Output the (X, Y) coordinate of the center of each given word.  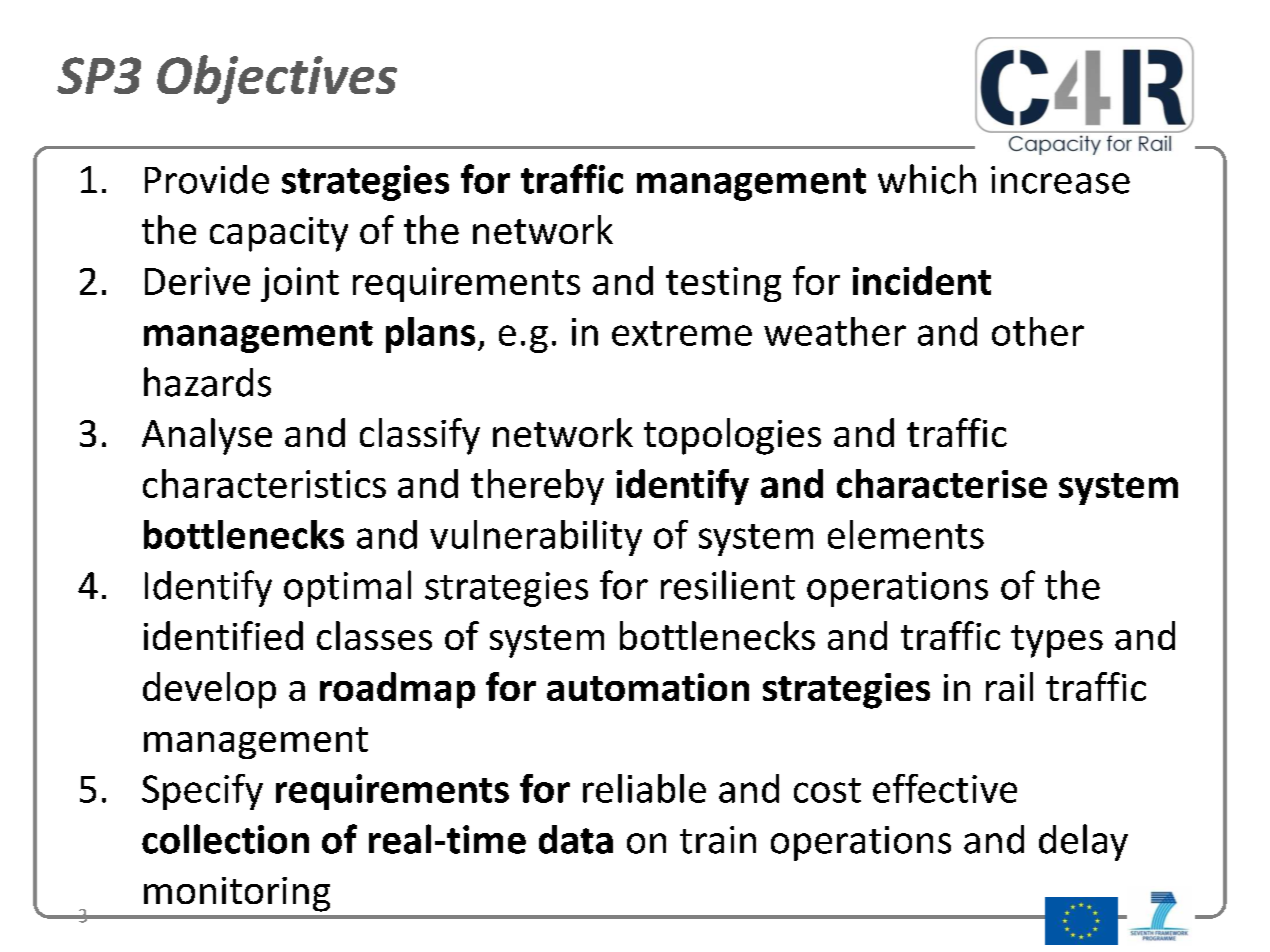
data (576, 839)
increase (1060, 180)
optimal (347, 588)
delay (1083, 842)
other (1038, 331)
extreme (682, 333)
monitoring (237, 894)
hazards (207, 382)
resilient (728, 585)
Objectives (277, 79)
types (1057, 641)
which (927, 179)
